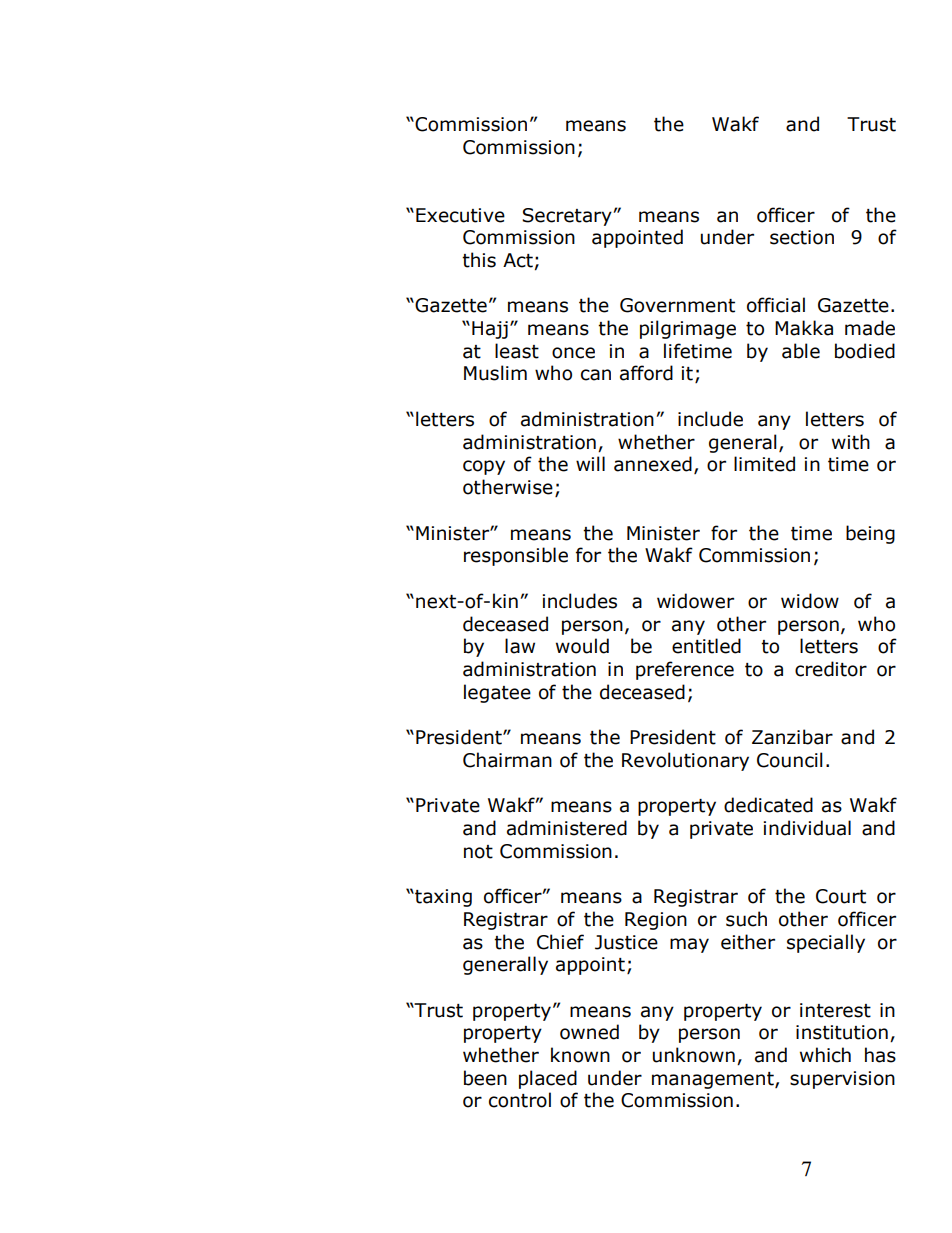 Image resolution: width=952 pixels, height=1233 pixels. Describe the element at coordinates (685, 670) in the document. I see `preference` at that location.
